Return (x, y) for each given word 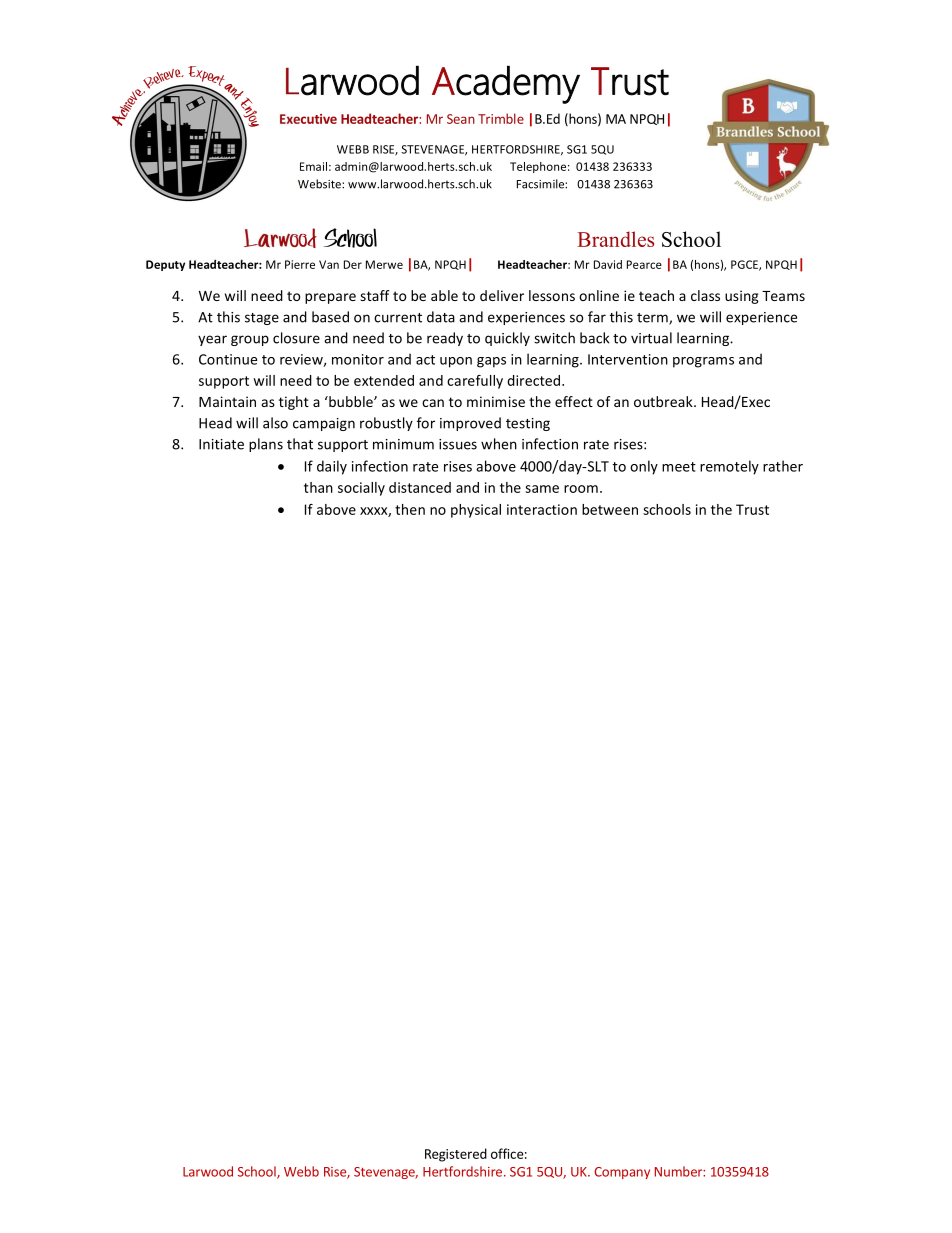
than (318, 487)
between (610, 509)
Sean (461, 119)
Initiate (221, 444)
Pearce (644, 264)
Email (313, 166)
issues (458, 444)
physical (476, 511)
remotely (729, 467)
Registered (456, 1155)
